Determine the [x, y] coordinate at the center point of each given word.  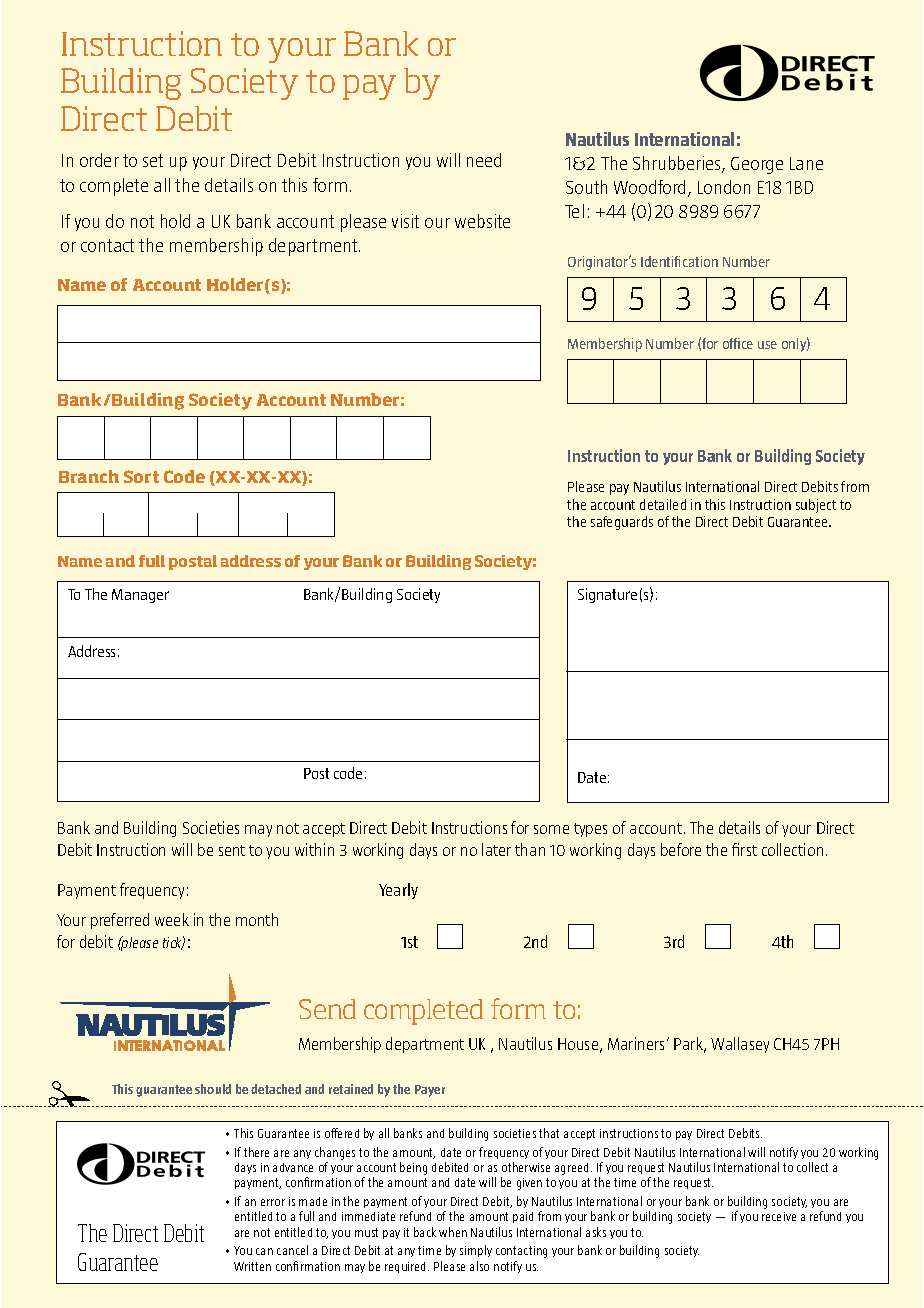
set [153, 160]
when [453, 1232]
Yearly [398, 891]
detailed [663, 504]
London [724, 187]
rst [749, 850]
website [482, 221]
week [172, 919]
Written [252, 1266]
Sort [141, 476]
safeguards [622, 523]
